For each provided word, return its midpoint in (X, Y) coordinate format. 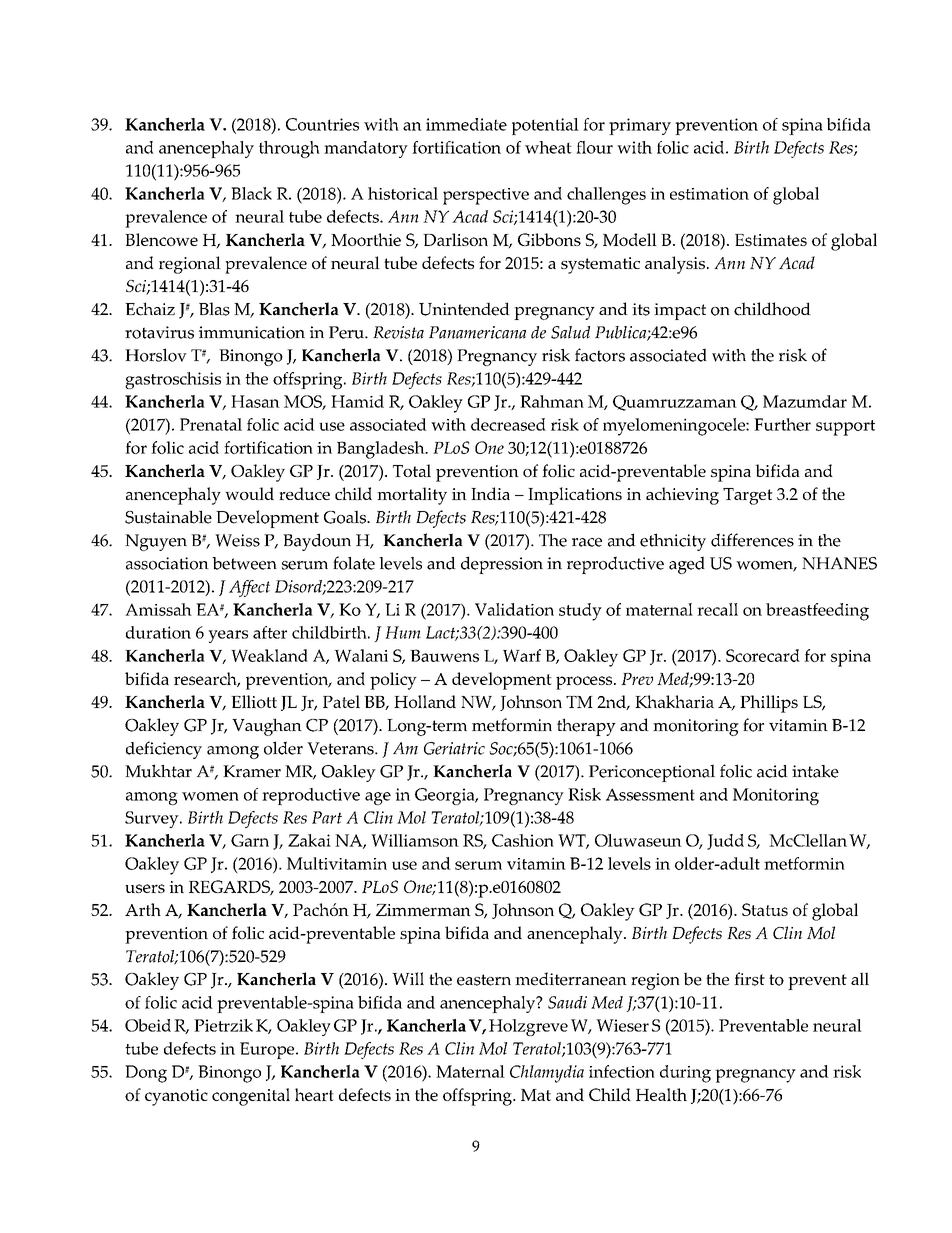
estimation (709, 193)
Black (251, 193)
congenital (251, 1097)
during (685, 1074)
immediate (466, 124)
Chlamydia (547, 1074)
